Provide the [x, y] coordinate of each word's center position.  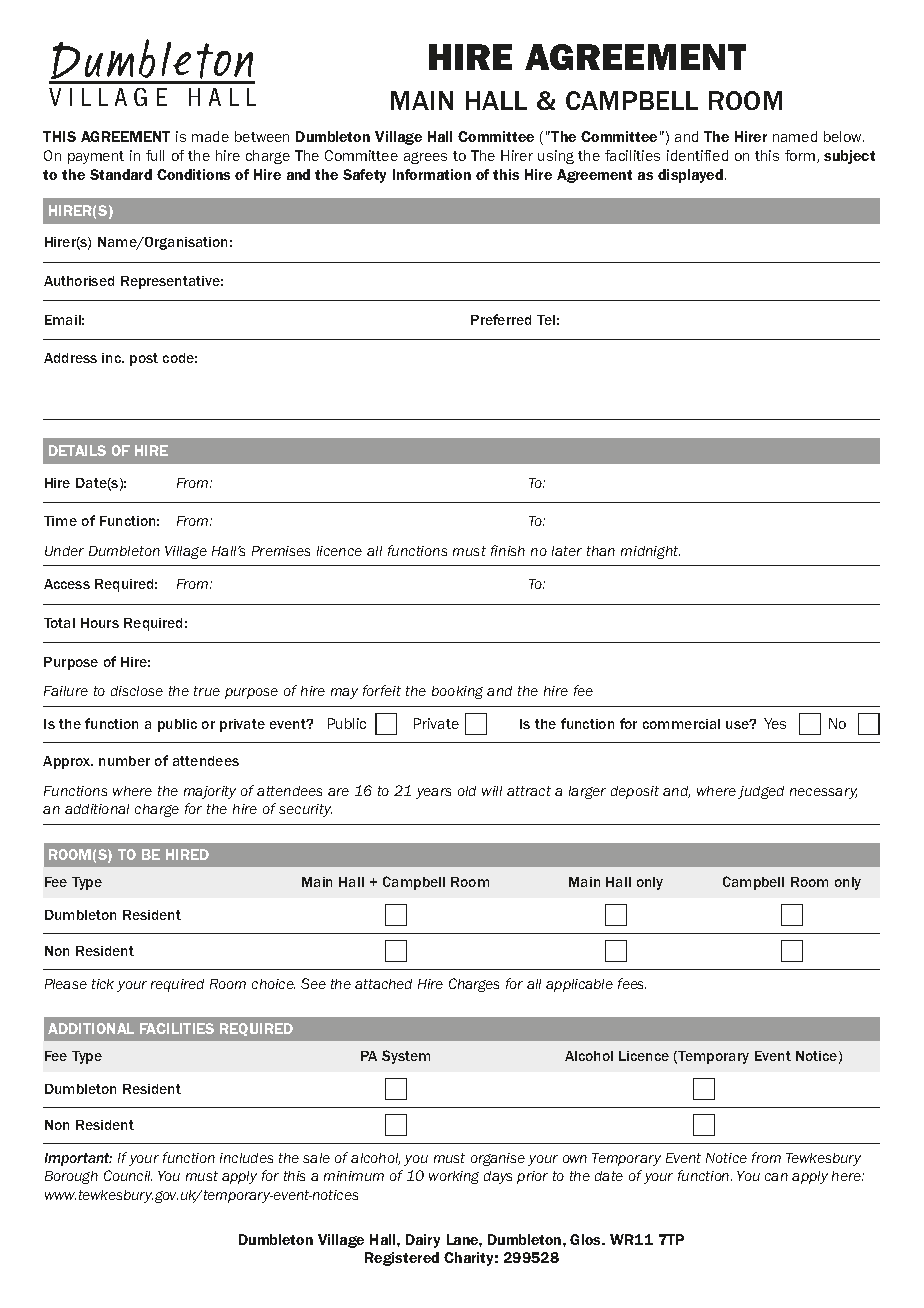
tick [103, 984]
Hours [100, 623]
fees [632, 983]
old [467, 791]
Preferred [501, 319]
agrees [425, 158]
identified [697, 155]
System [406, 1057]
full [155, 155]
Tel [546, 320]
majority [210, 792]
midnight [650, 552]
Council [128, 1175]
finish [508, 550]
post [144, 359]
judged [761, 792]
